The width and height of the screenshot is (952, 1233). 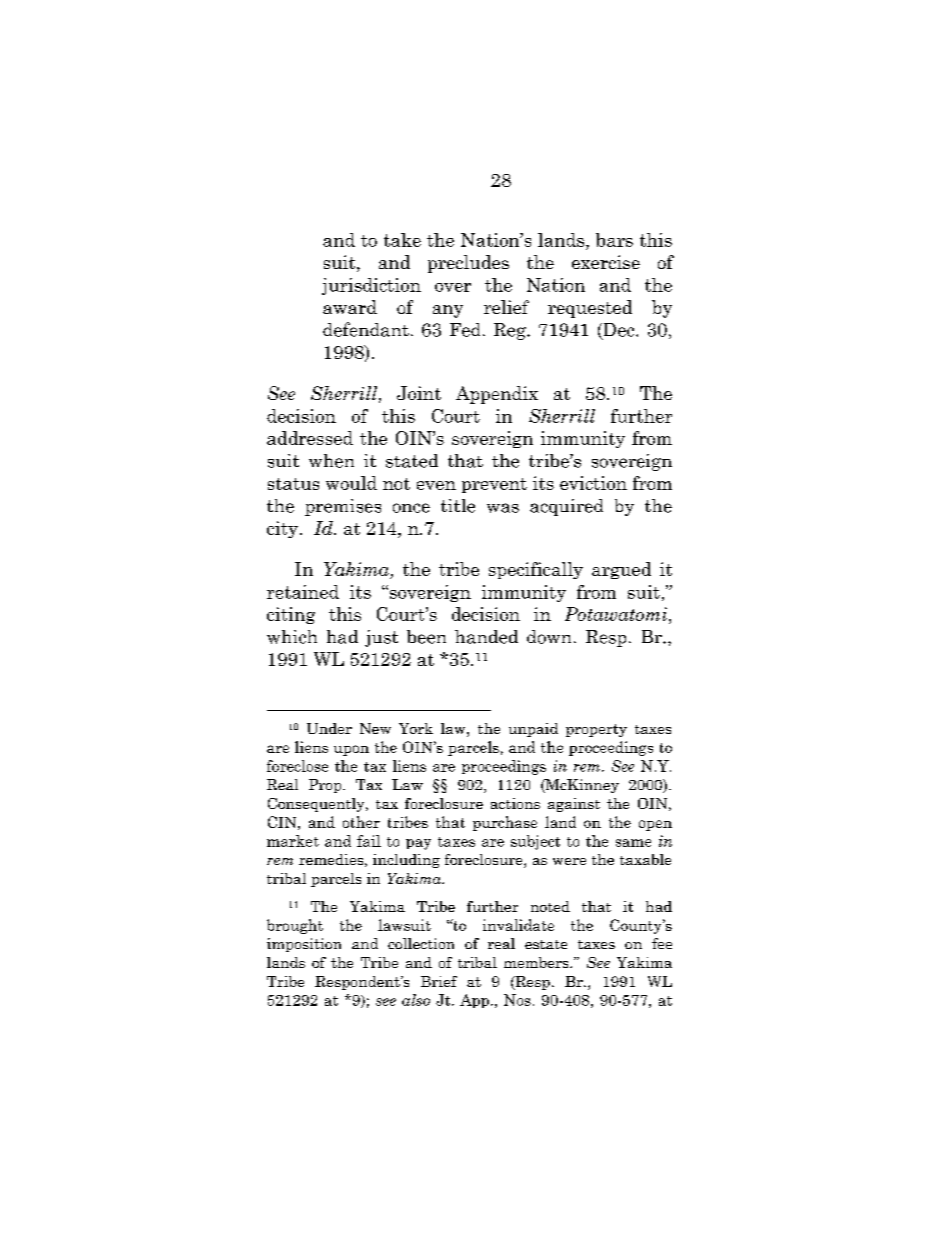 I want to click on citing, so click(x=291, y=615).
